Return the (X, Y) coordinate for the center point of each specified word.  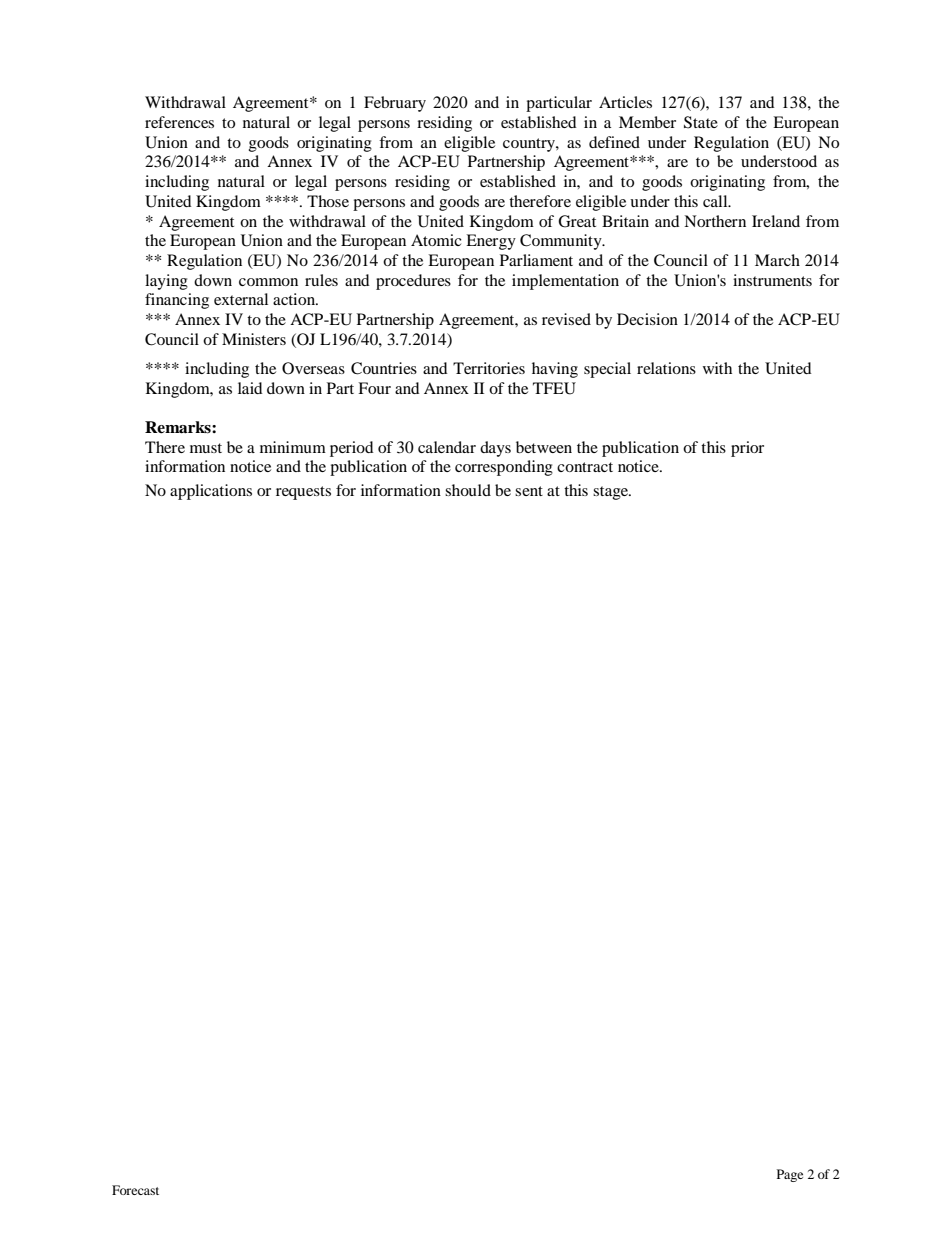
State (701, 122)
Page (790, 1175)
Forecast (135, 1190)
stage (612, 493)
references (179, 122)
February (395, 104)
